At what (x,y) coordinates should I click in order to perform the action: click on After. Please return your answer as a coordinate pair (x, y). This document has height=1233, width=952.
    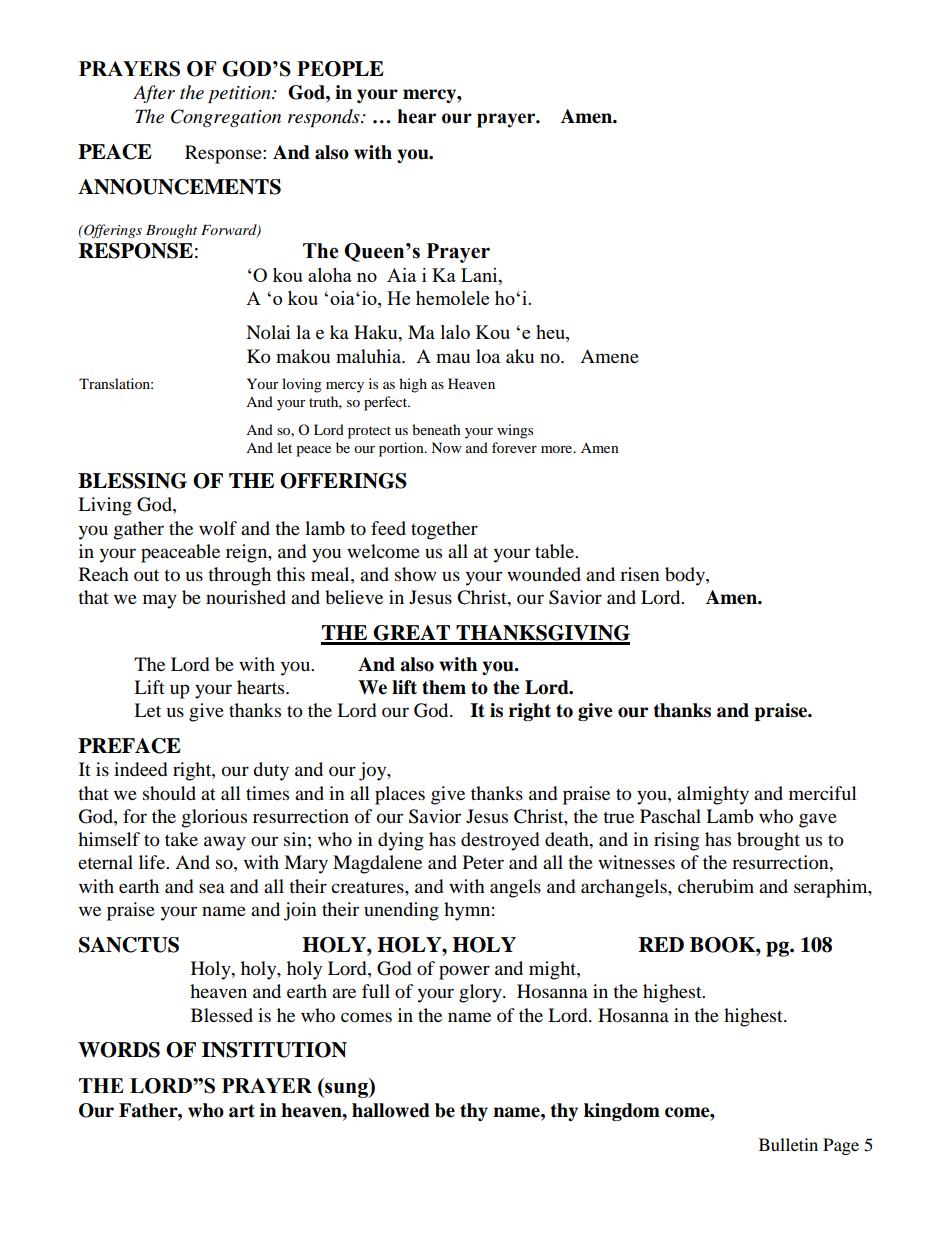
    Looking at the image, I should click on (154, 94).
